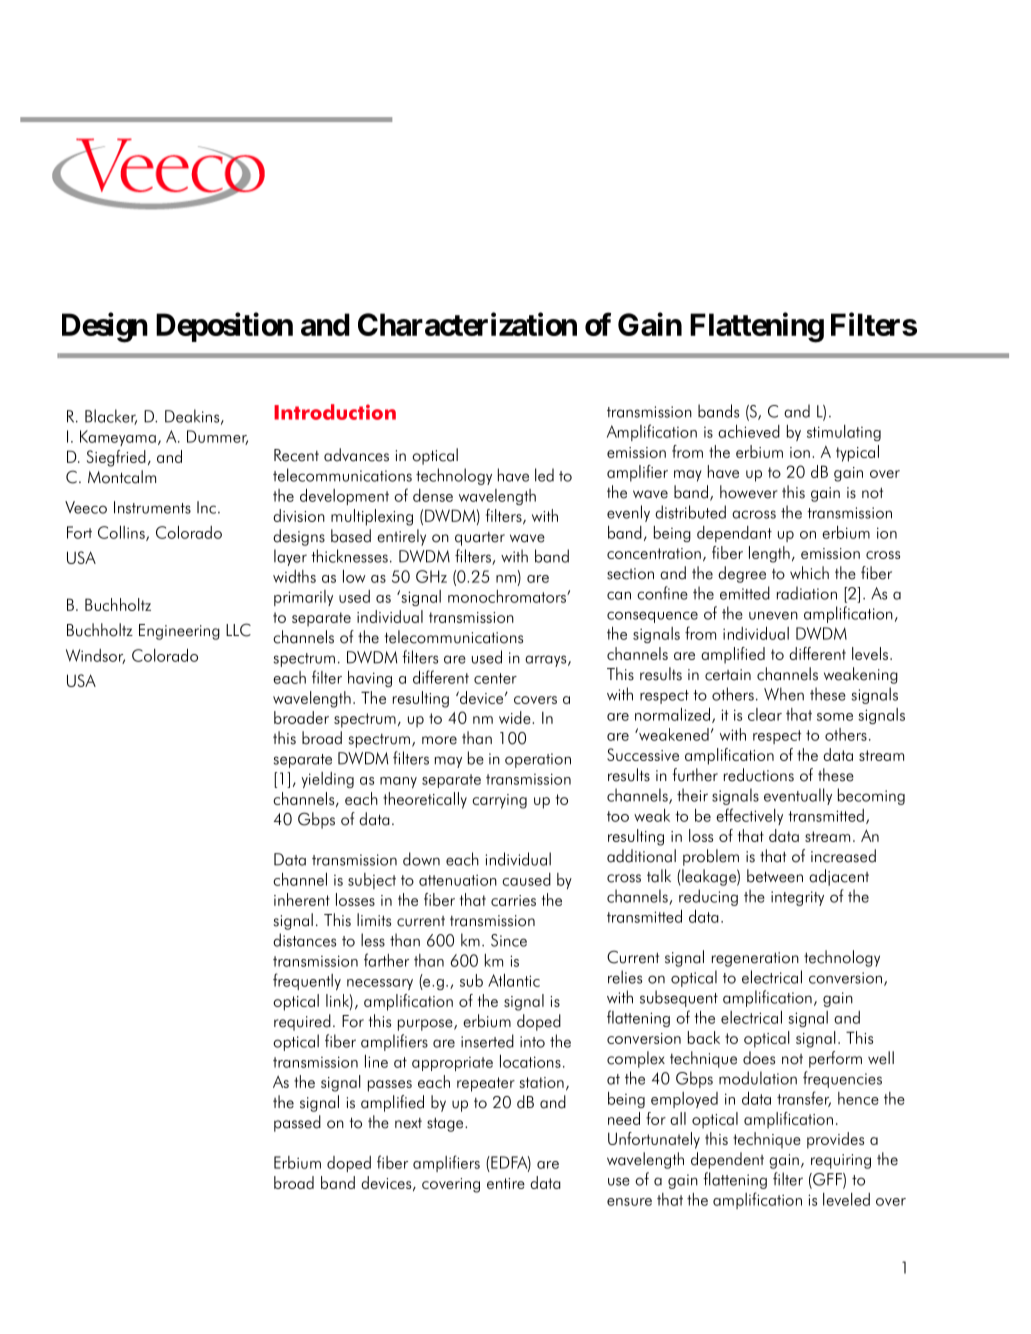 The height and width of the screenshot is (1334, 1031). I want to click on Characterization, so click(467, 324).
